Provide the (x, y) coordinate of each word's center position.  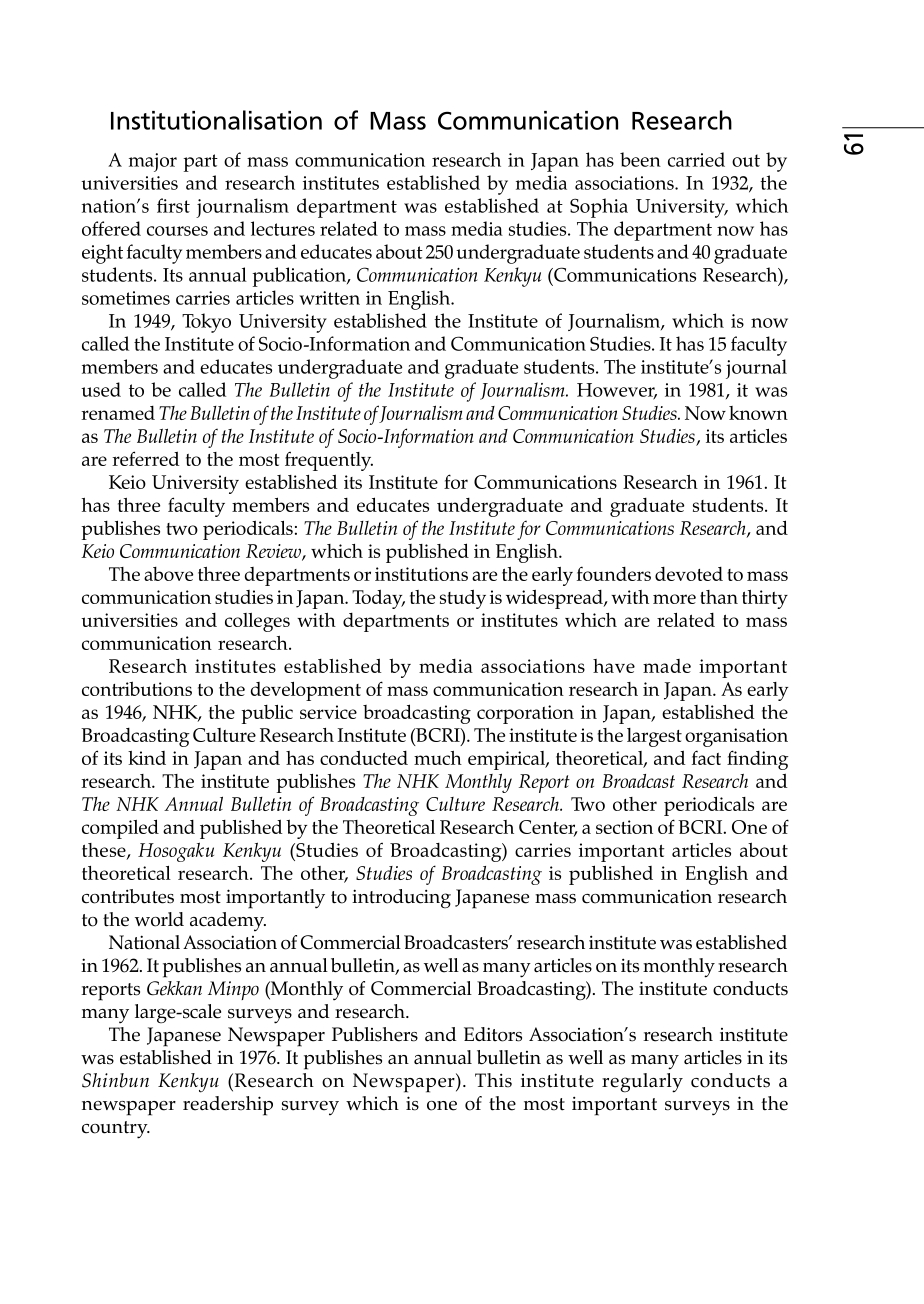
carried (696, 159)
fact (706, 757)
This (493, 1080)
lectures (283, 228)
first (173, 205)
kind (147, 758)
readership (228, 1106)
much (438, 758)
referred (145, 458)
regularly (642, 1083)
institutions (421, 574)
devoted (689, 574)
